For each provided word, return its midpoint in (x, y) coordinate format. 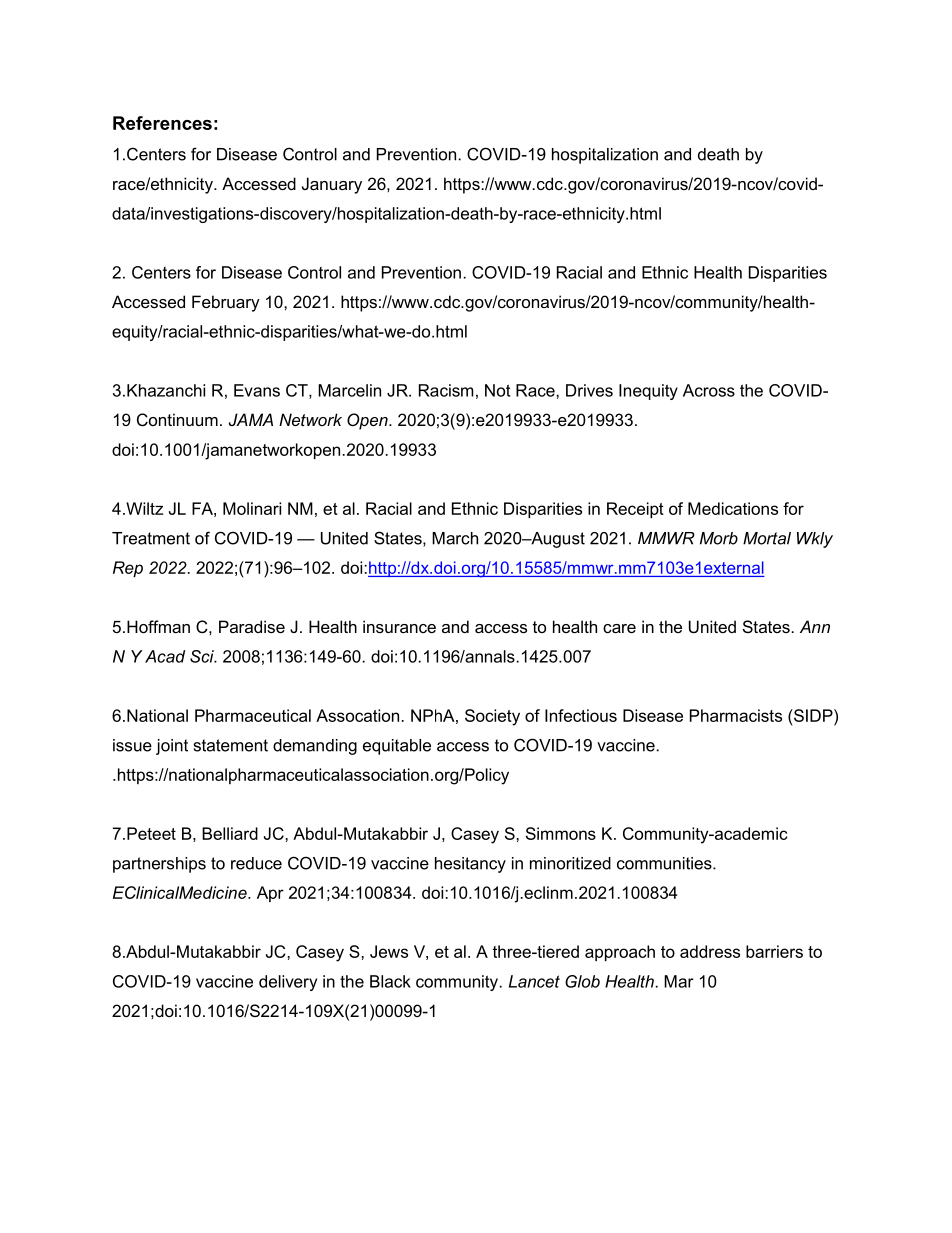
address (710, 951)
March (455, 538)
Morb (719, 538)
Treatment (151, 538)
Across (709, 390)
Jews (389, 951)
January (332, 185)
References (162, 123)
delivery (288, 983)
